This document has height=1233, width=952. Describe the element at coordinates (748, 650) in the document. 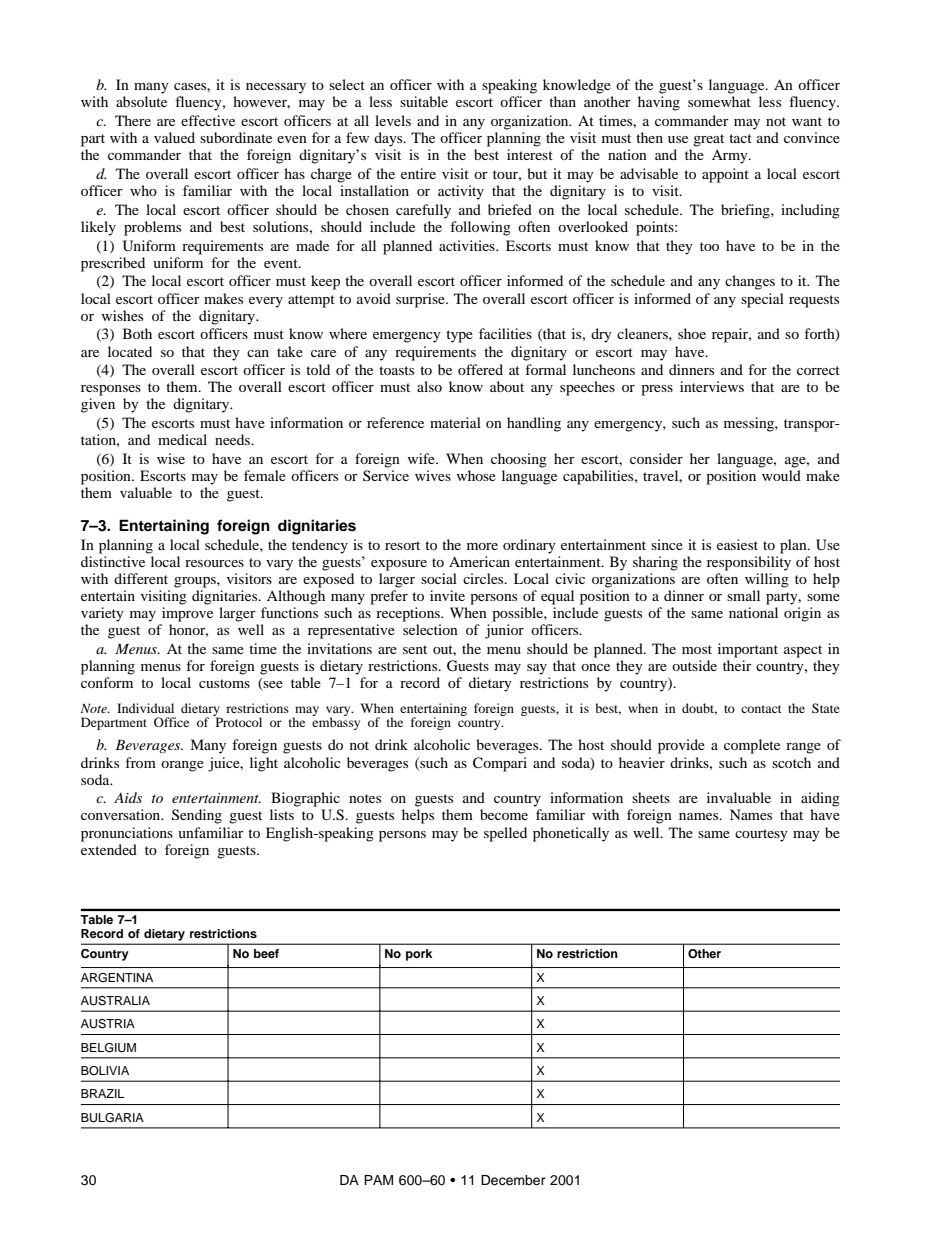

I see `important` at that location.
